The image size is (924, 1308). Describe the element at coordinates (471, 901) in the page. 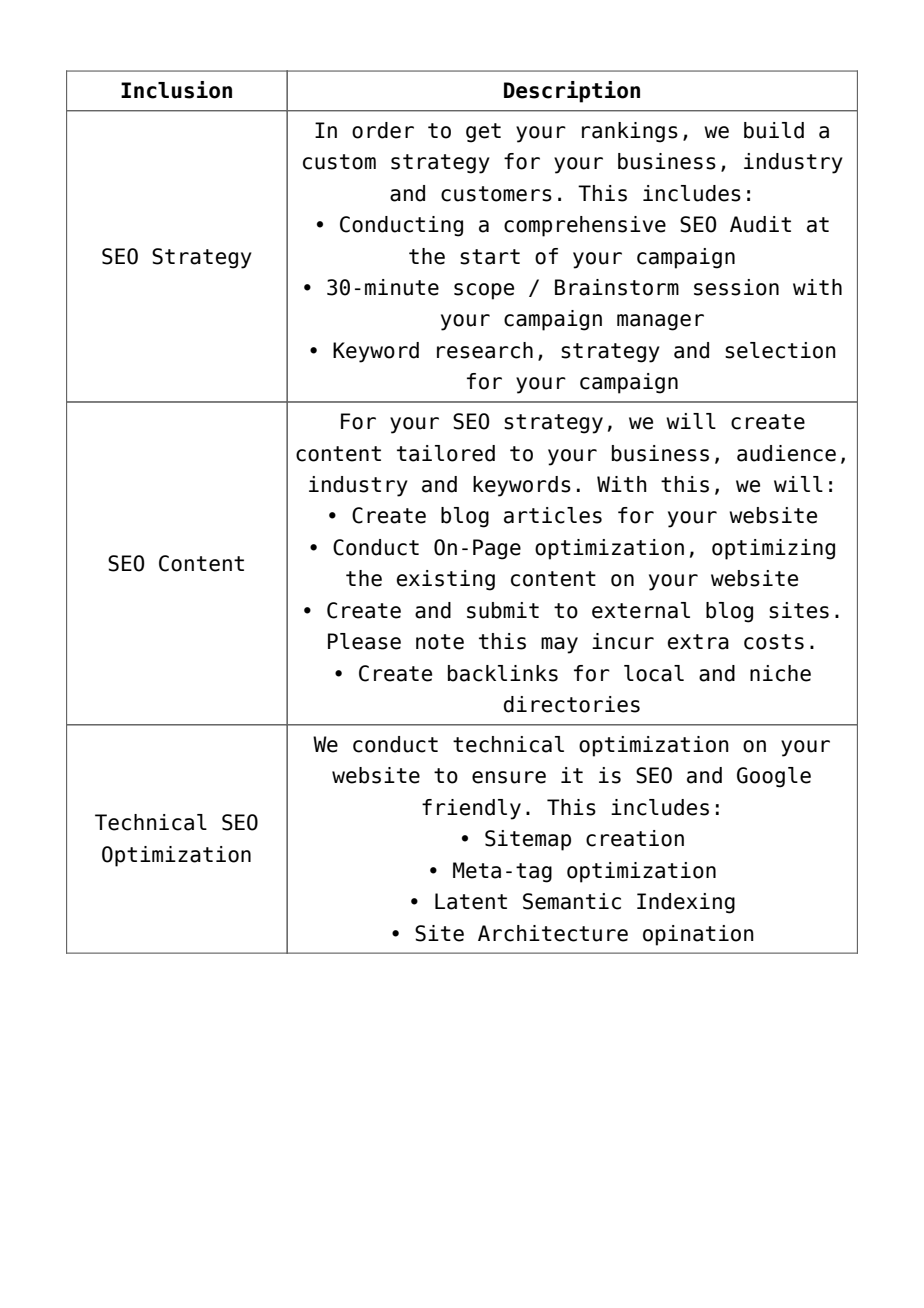

I see `Latent` at that location.
